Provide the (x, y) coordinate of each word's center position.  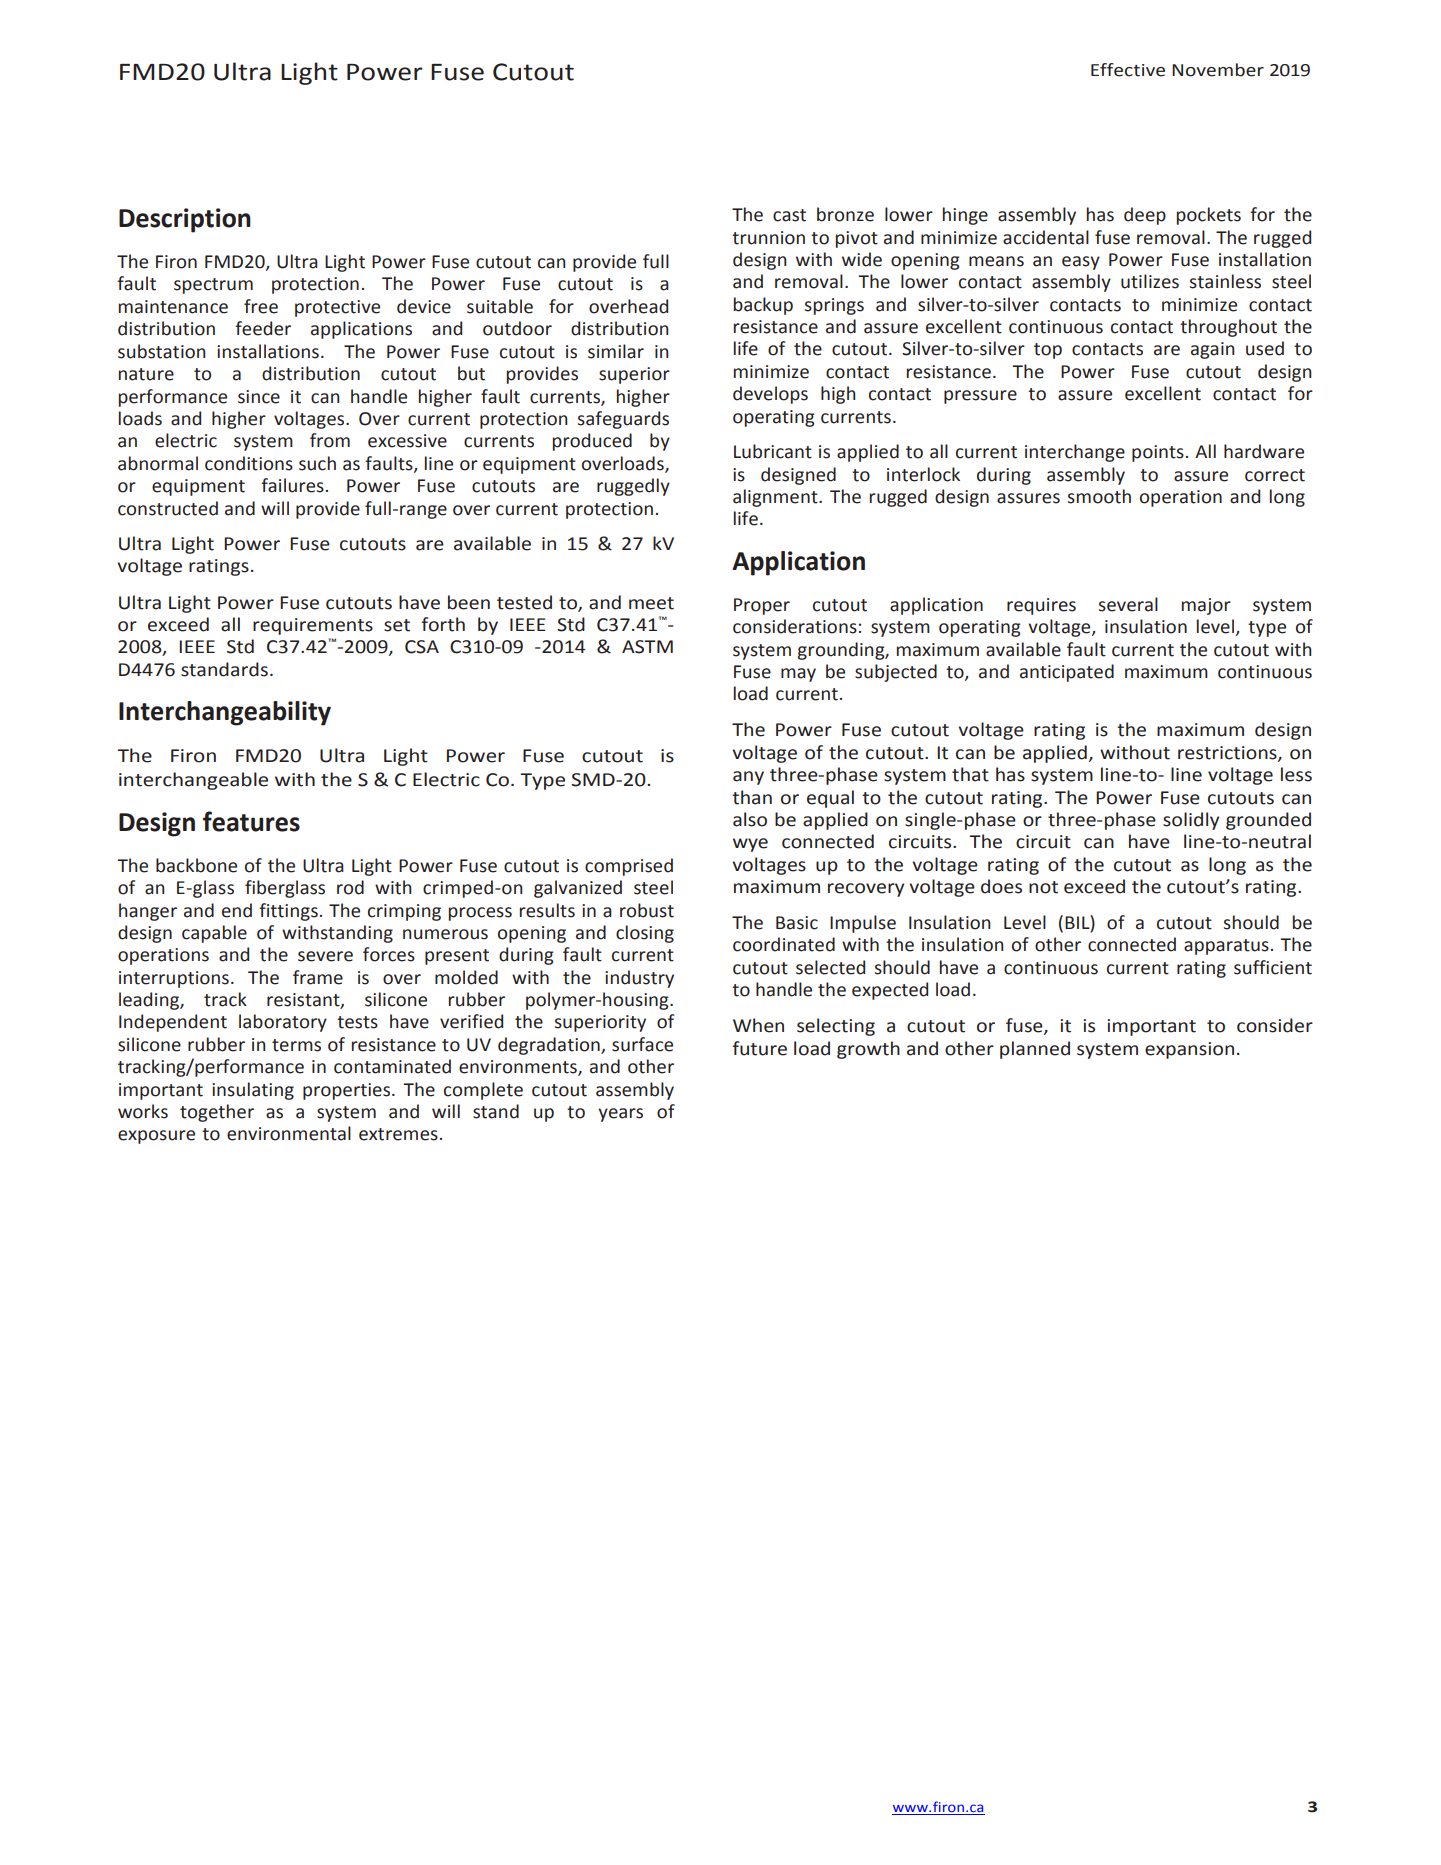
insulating (253, 1091)
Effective (1128, 70)
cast (789, 215)
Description (185, 220)
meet (651, 603)
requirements (313, 626)
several (1128, 604)
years (620, 1115)
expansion (1189, 1050)
